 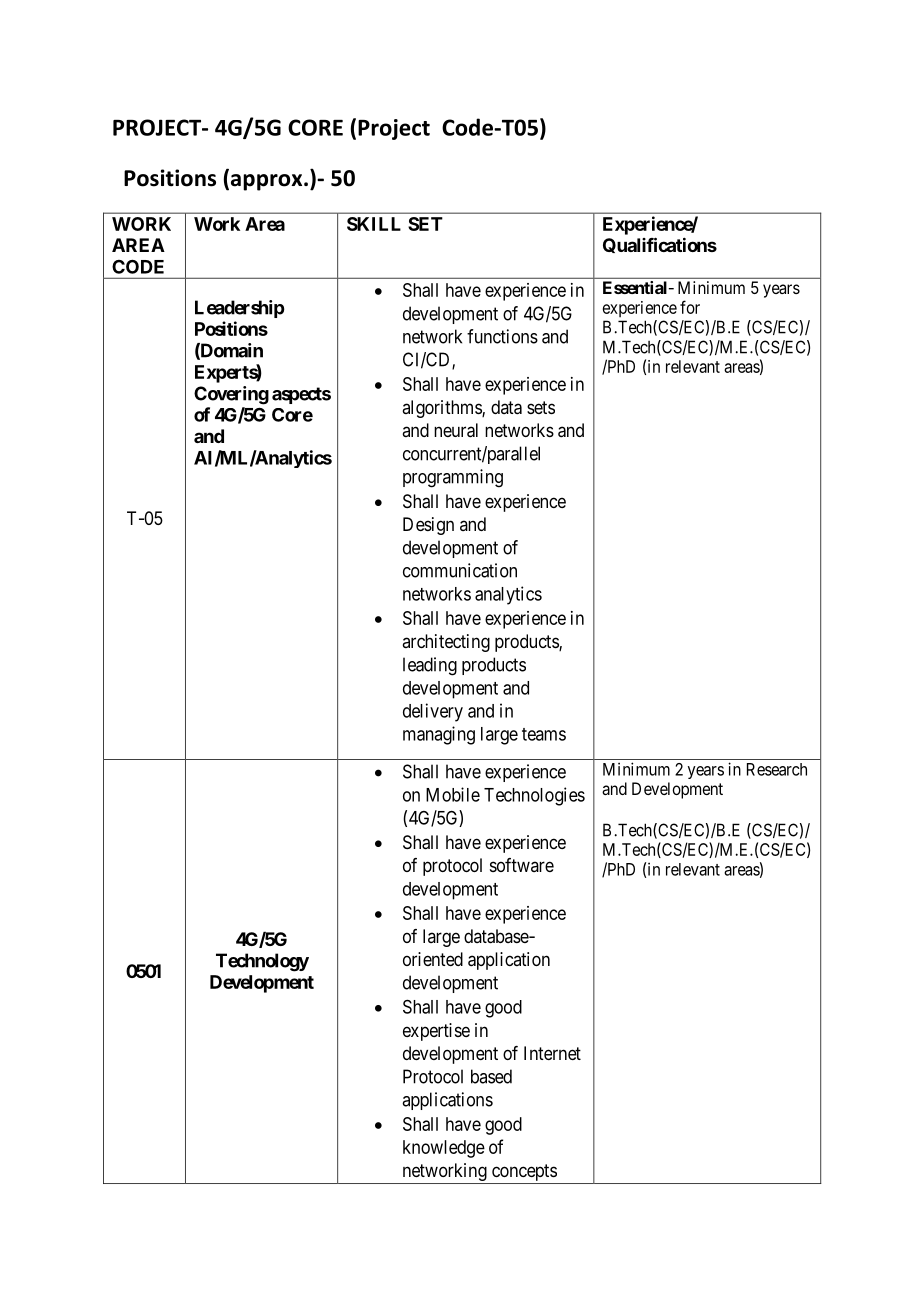 What do you see at coordinates (777, 769) in the screenshot?
I see `Research` at bounding box center [777, 769].
